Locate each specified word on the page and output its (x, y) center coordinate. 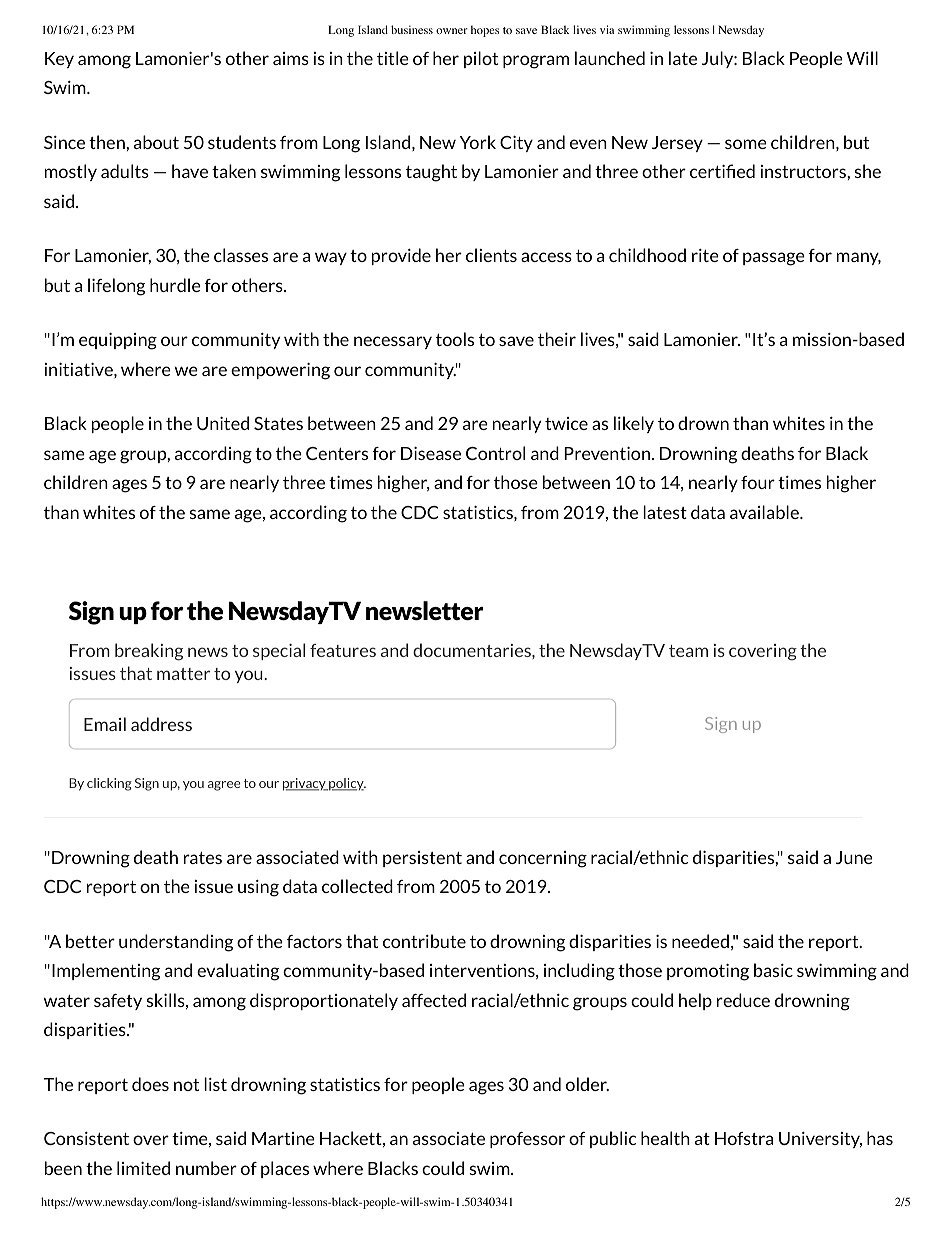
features (343, 650)
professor (527, 1140)
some (746, 144)
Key (59, 60)
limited (143, 1168)
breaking (149, 652)
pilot (481, 59)
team (688, 651)
